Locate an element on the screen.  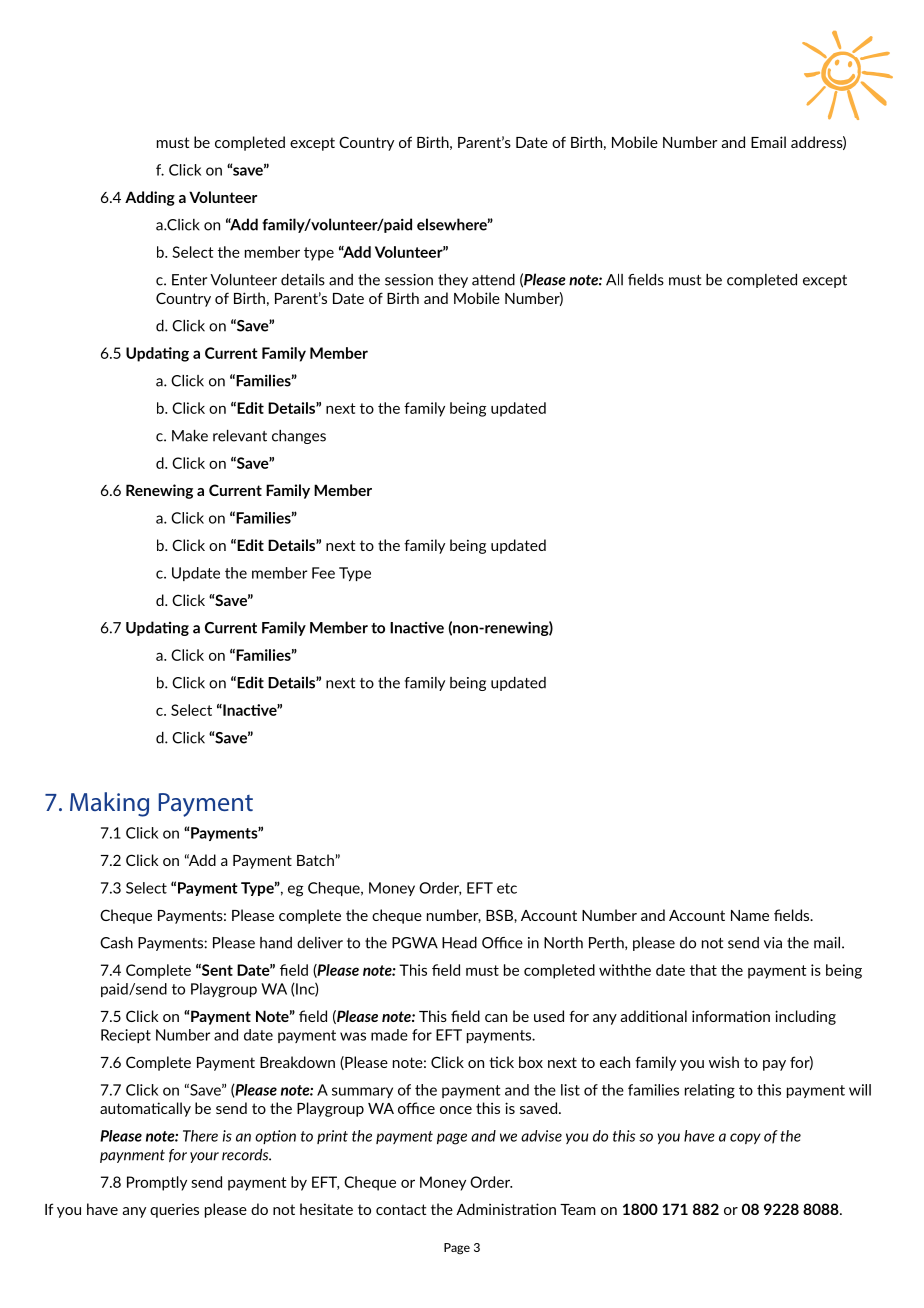
Make is located at coordinates (190, 436).
